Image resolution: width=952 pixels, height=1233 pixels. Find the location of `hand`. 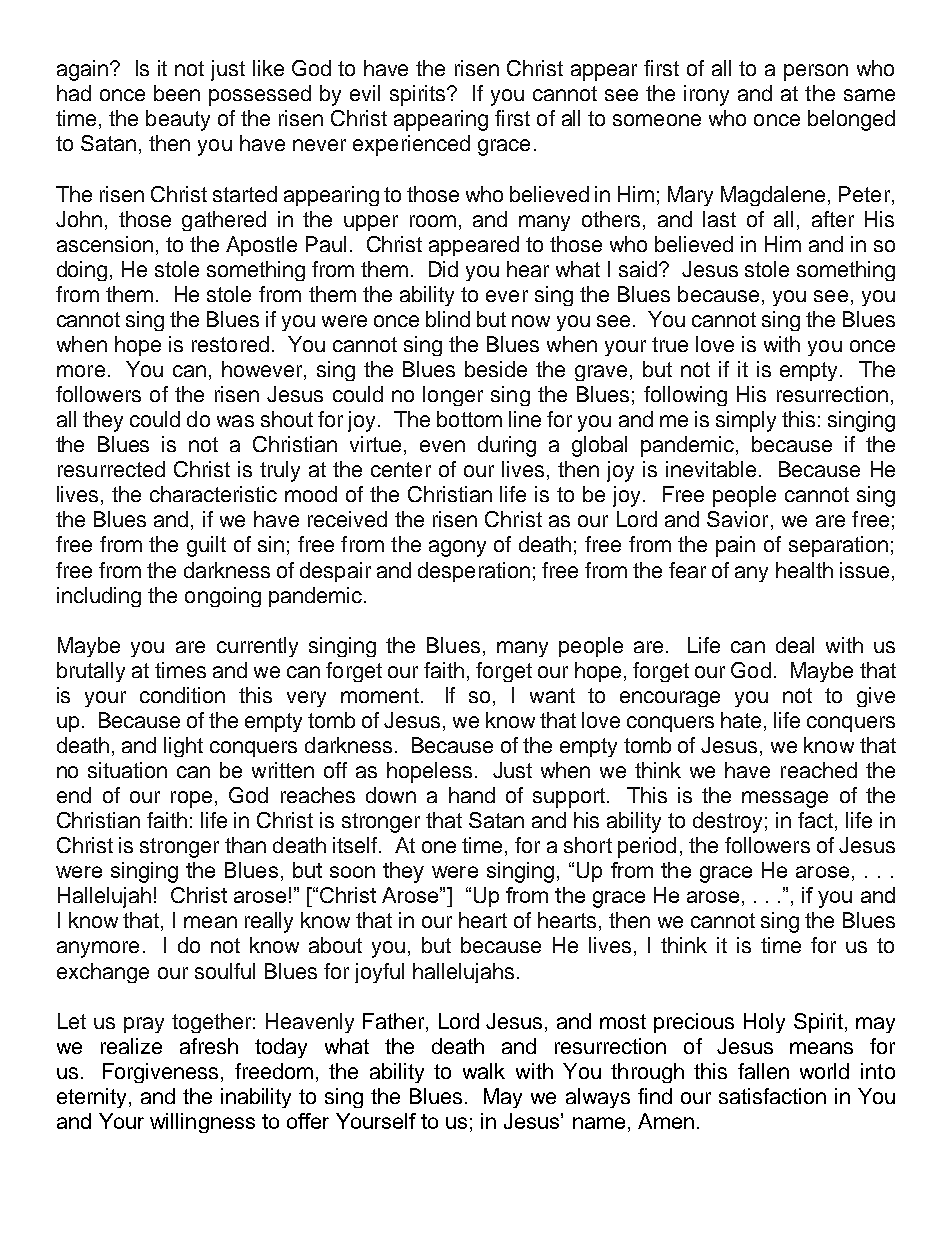

hand is located at coordinates (472, 795).
